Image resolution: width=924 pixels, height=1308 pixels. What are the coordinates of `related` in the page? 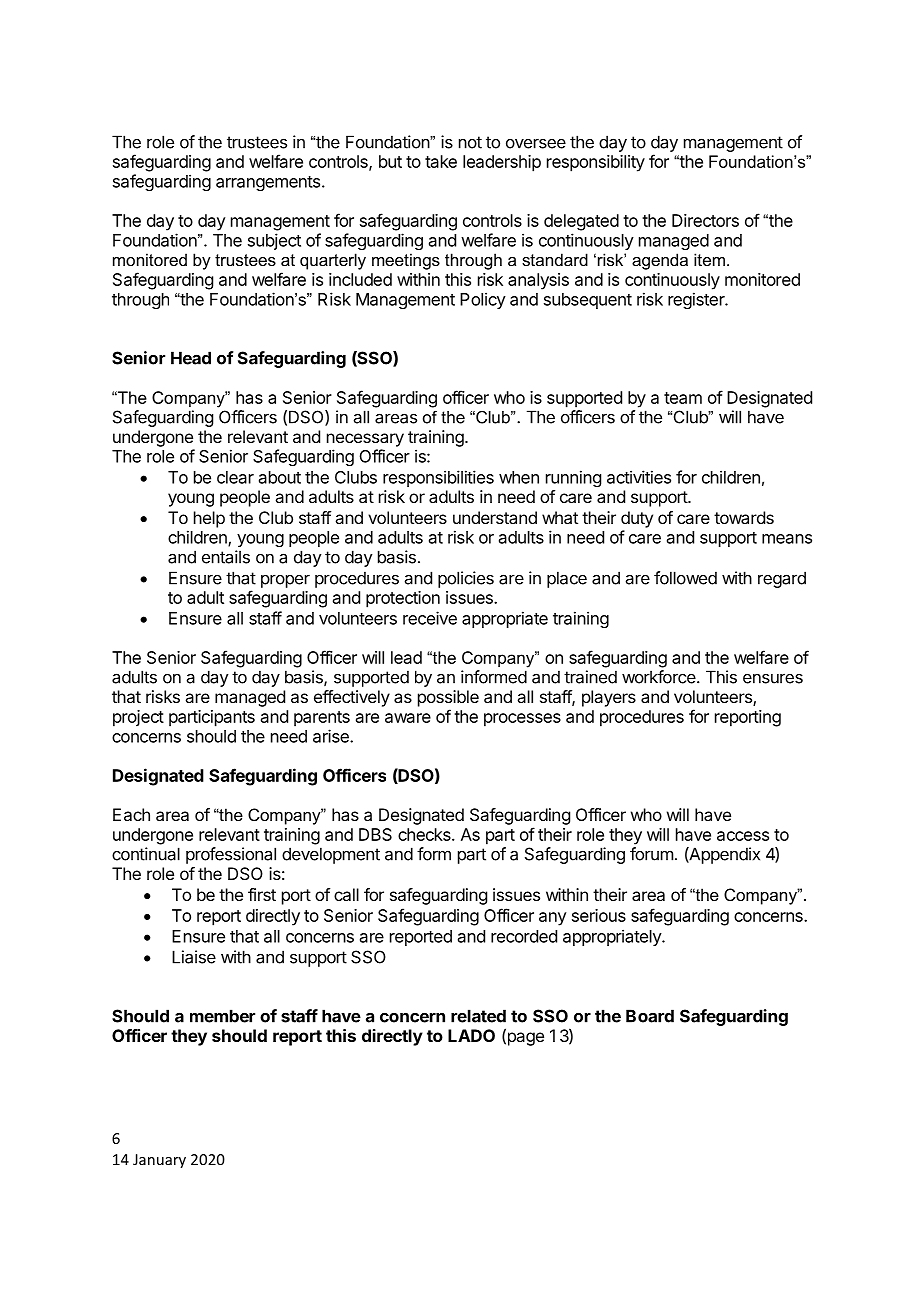 It's located at (478, 1016).
